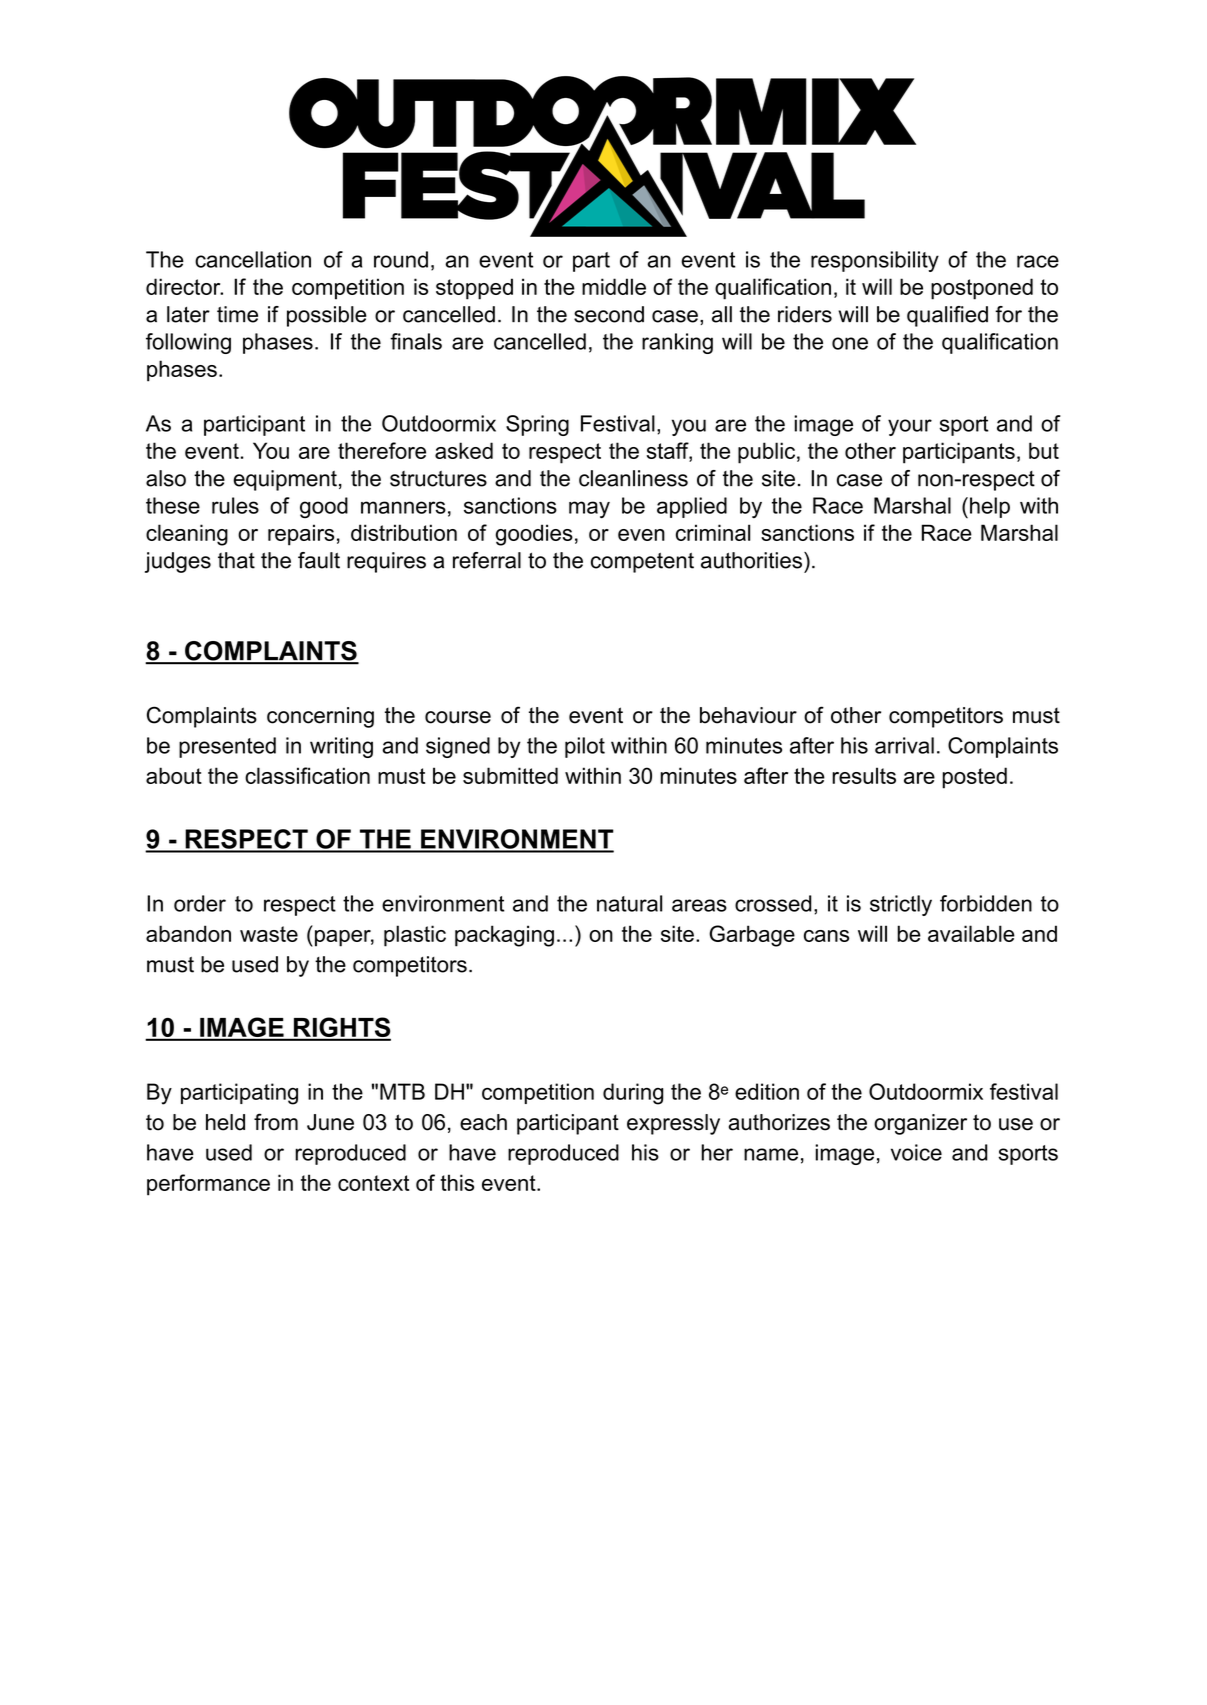 This screenshot has width=1207, height=1705. I want to click on cancellation, so click(253, 259).
